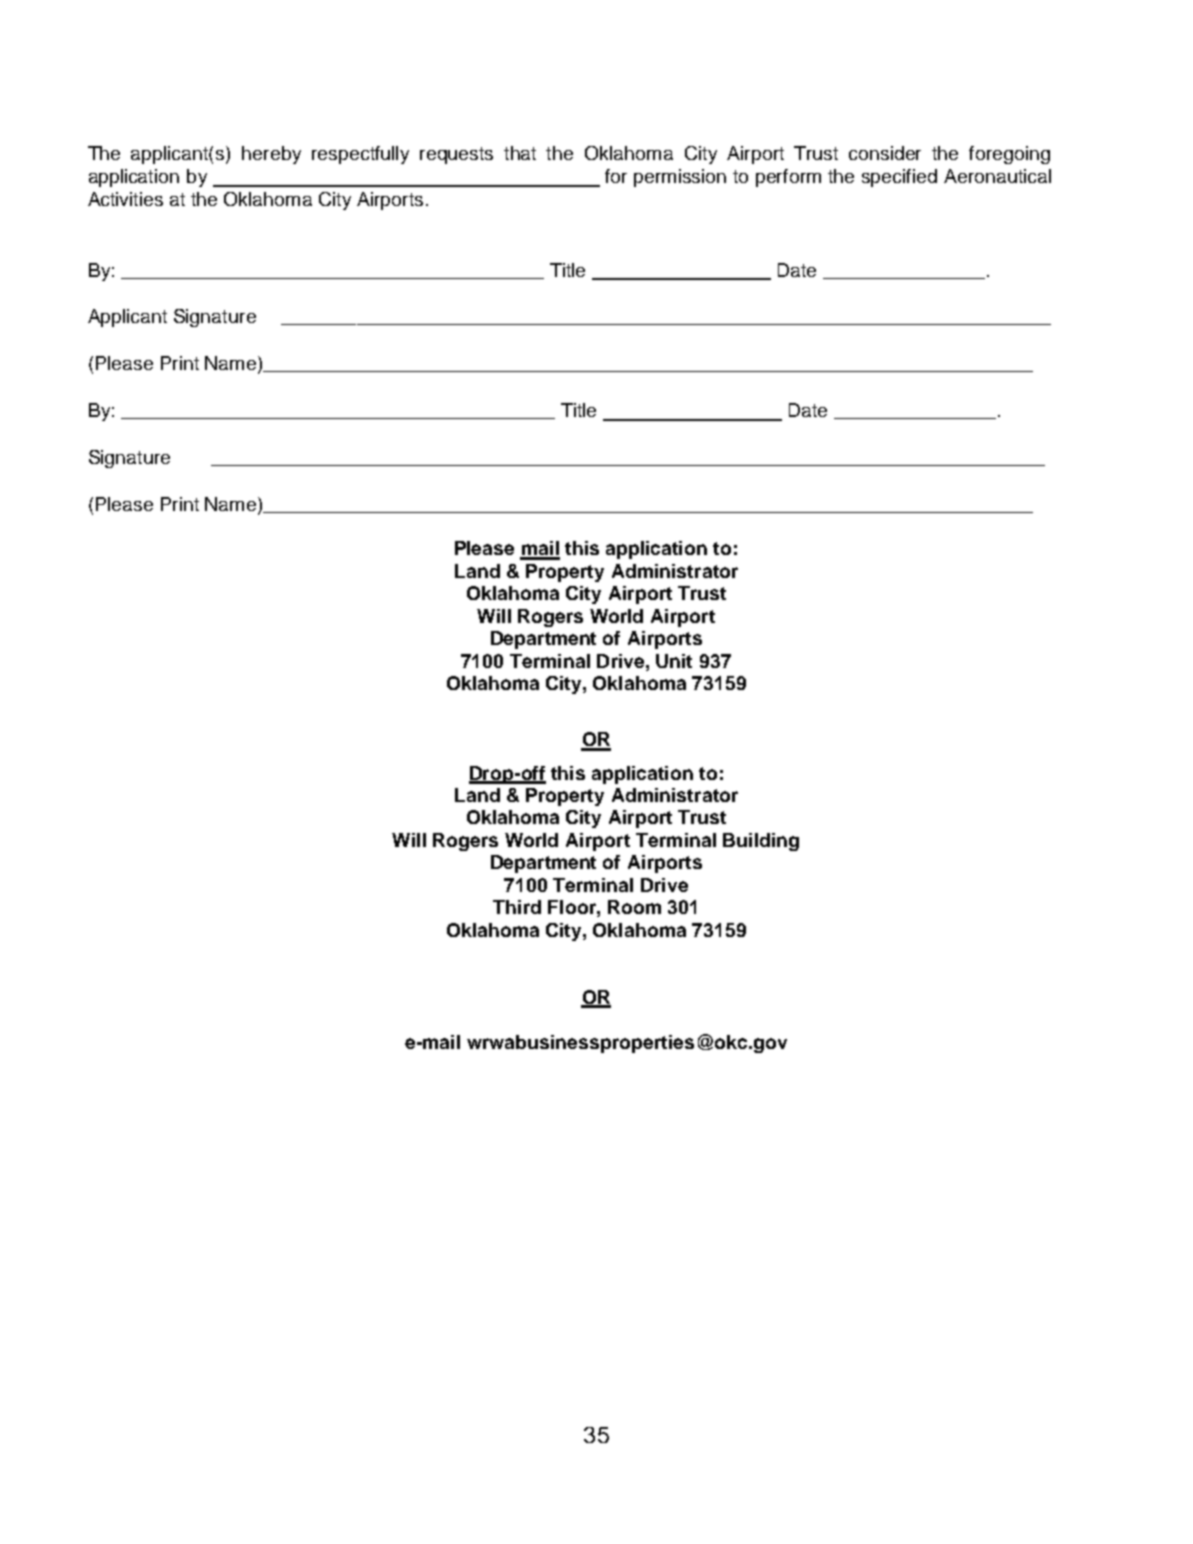 The height and width of the screenshot is (1544, 1193). I want to click on Building, so click(761, 842).
